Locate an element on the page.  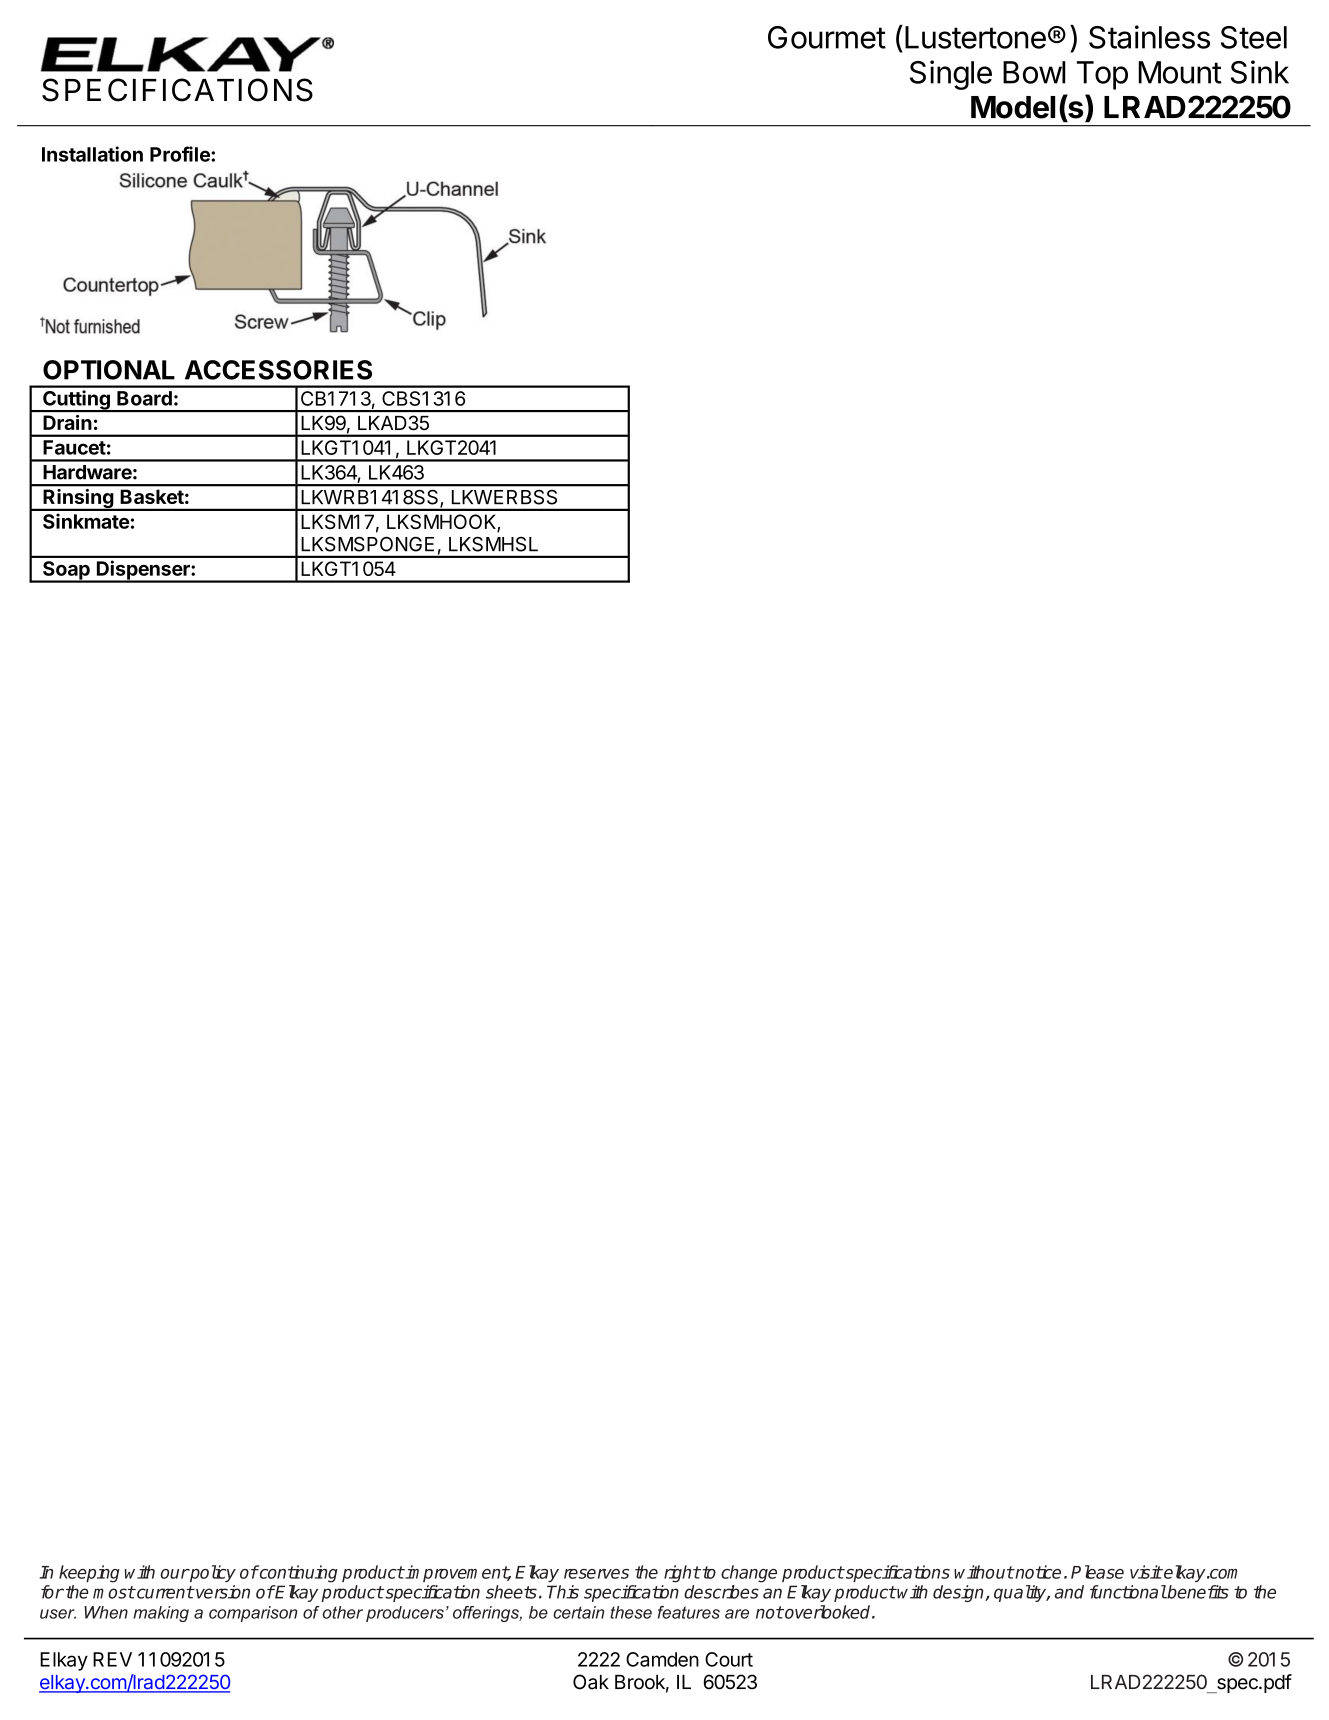
Top is located at coordinates (1102, 75).
